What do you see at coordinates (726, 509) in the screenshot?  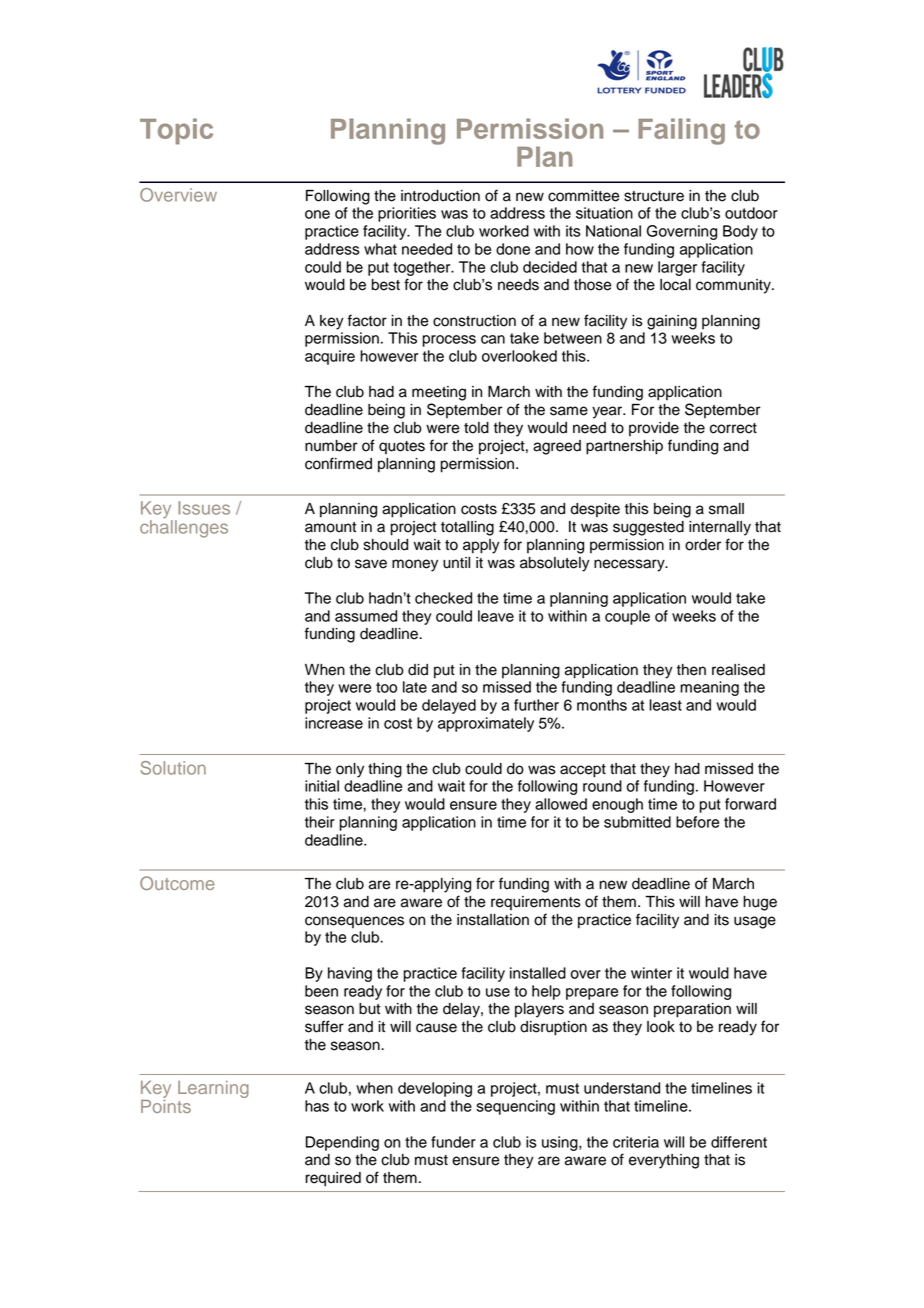 I see `small` at bounding box center [726, 509].
